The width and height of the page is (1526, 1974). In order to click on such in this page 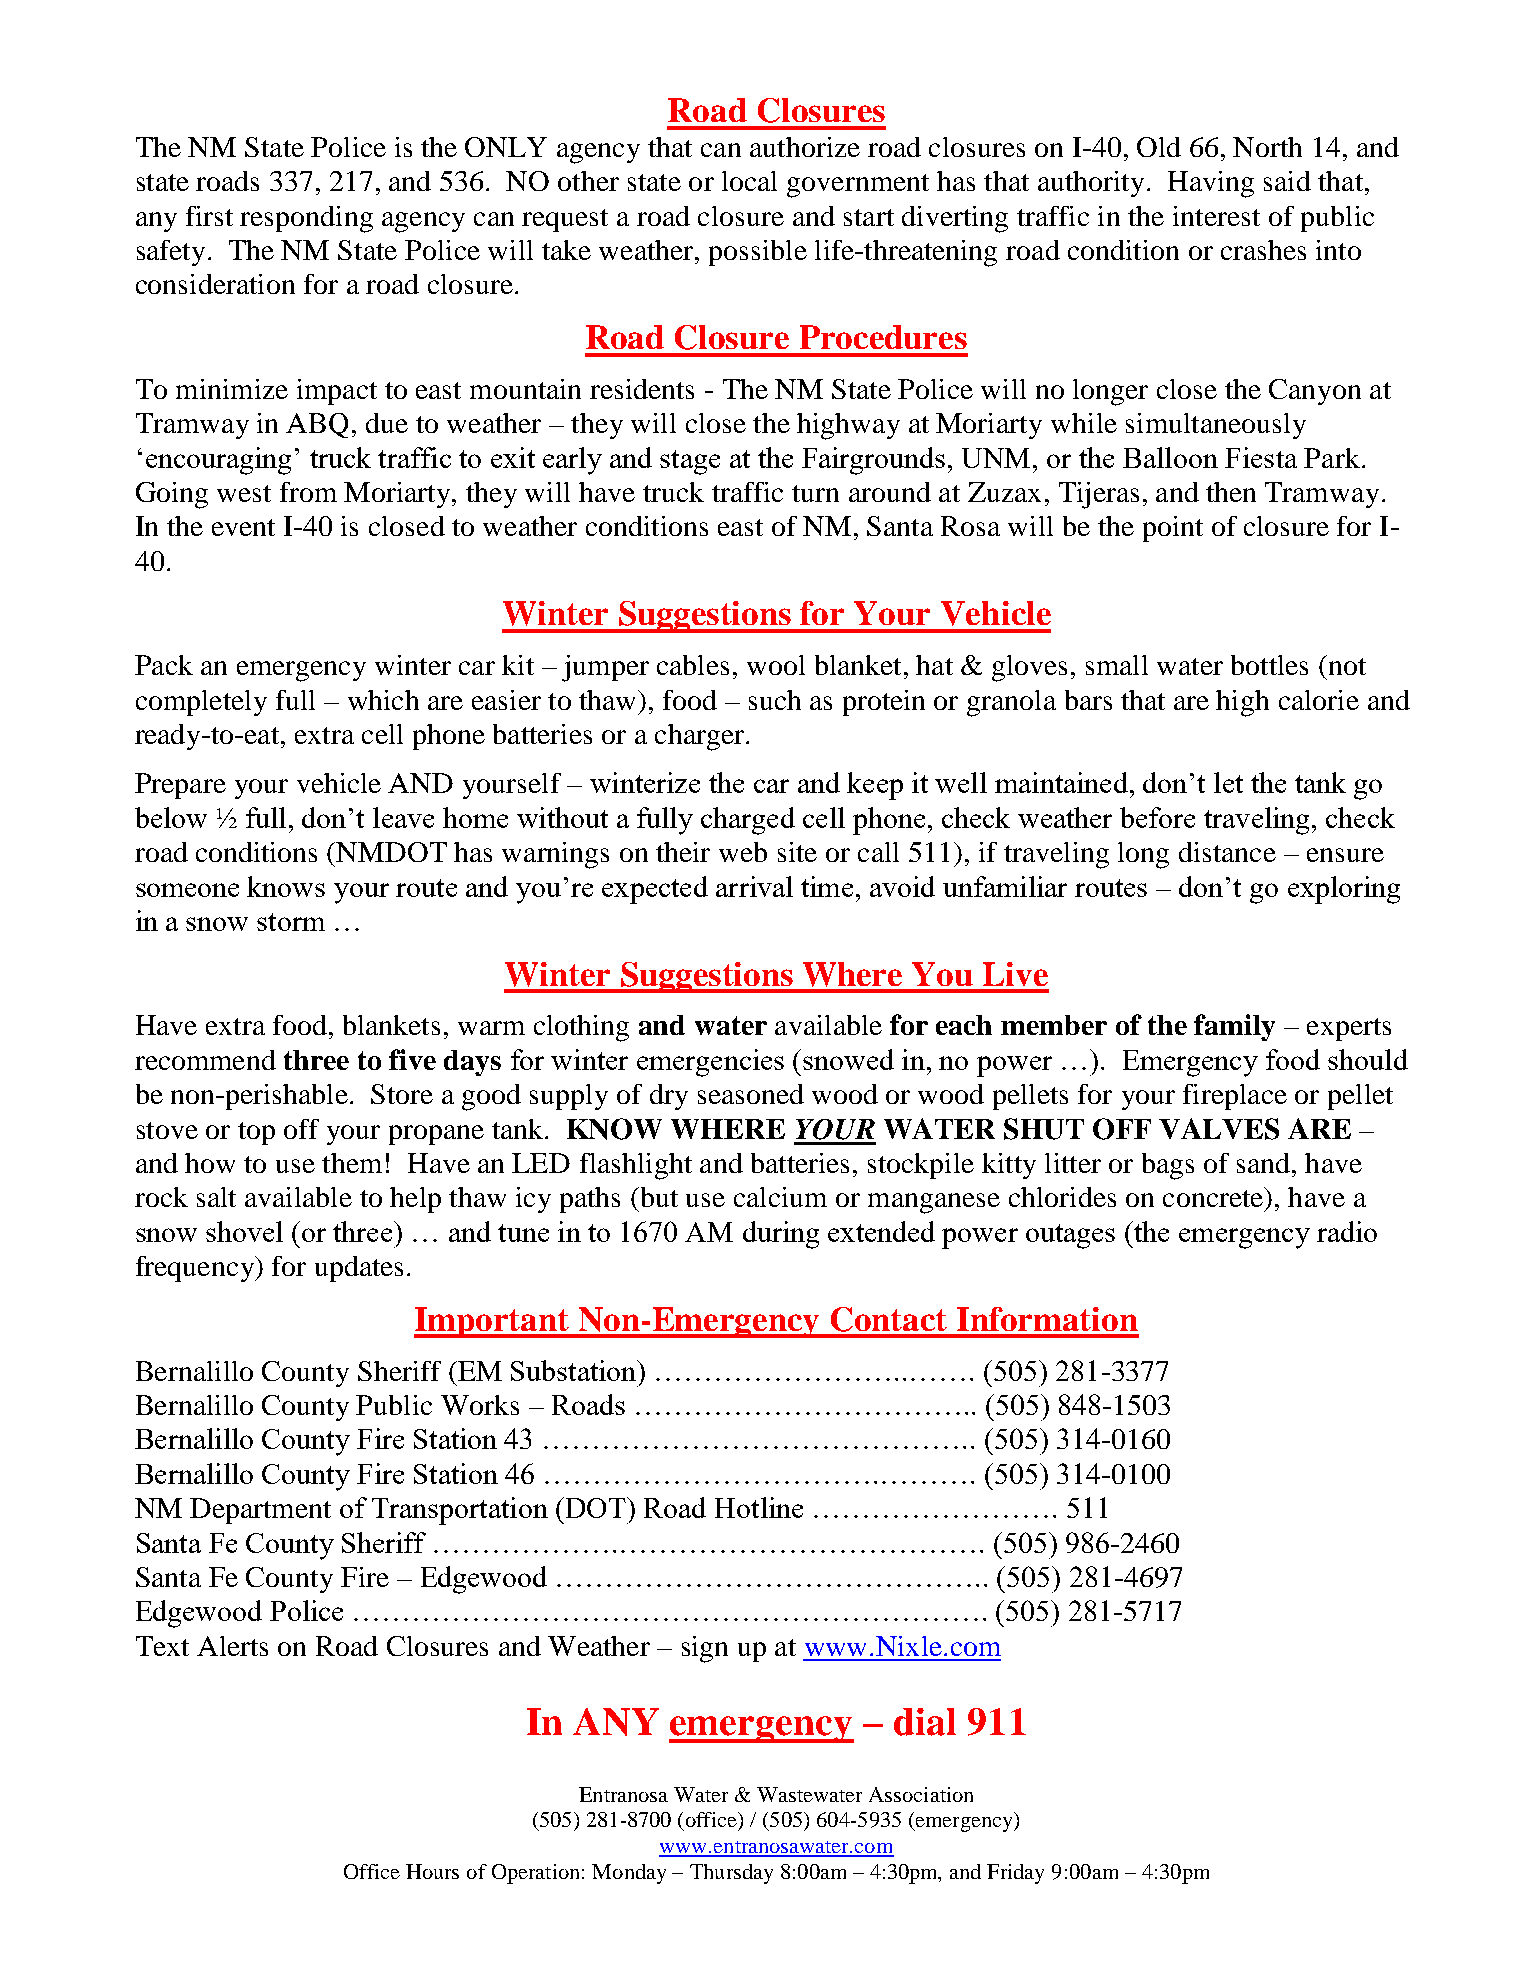, I will do `click(775, 700)`.
